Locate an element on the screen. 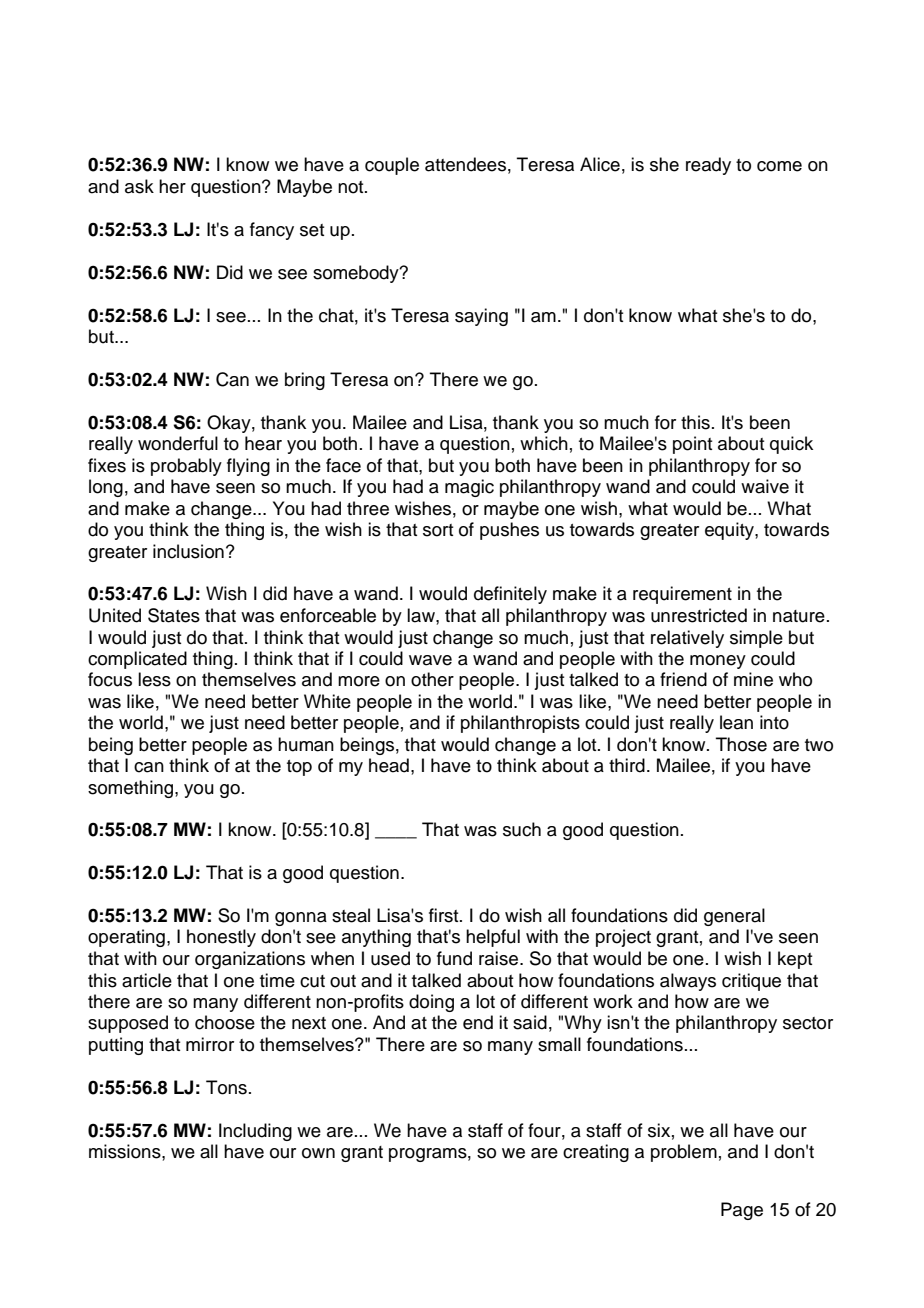 This screenshot has height=1308, width=924. equity is located at coordinates (730, 531).
